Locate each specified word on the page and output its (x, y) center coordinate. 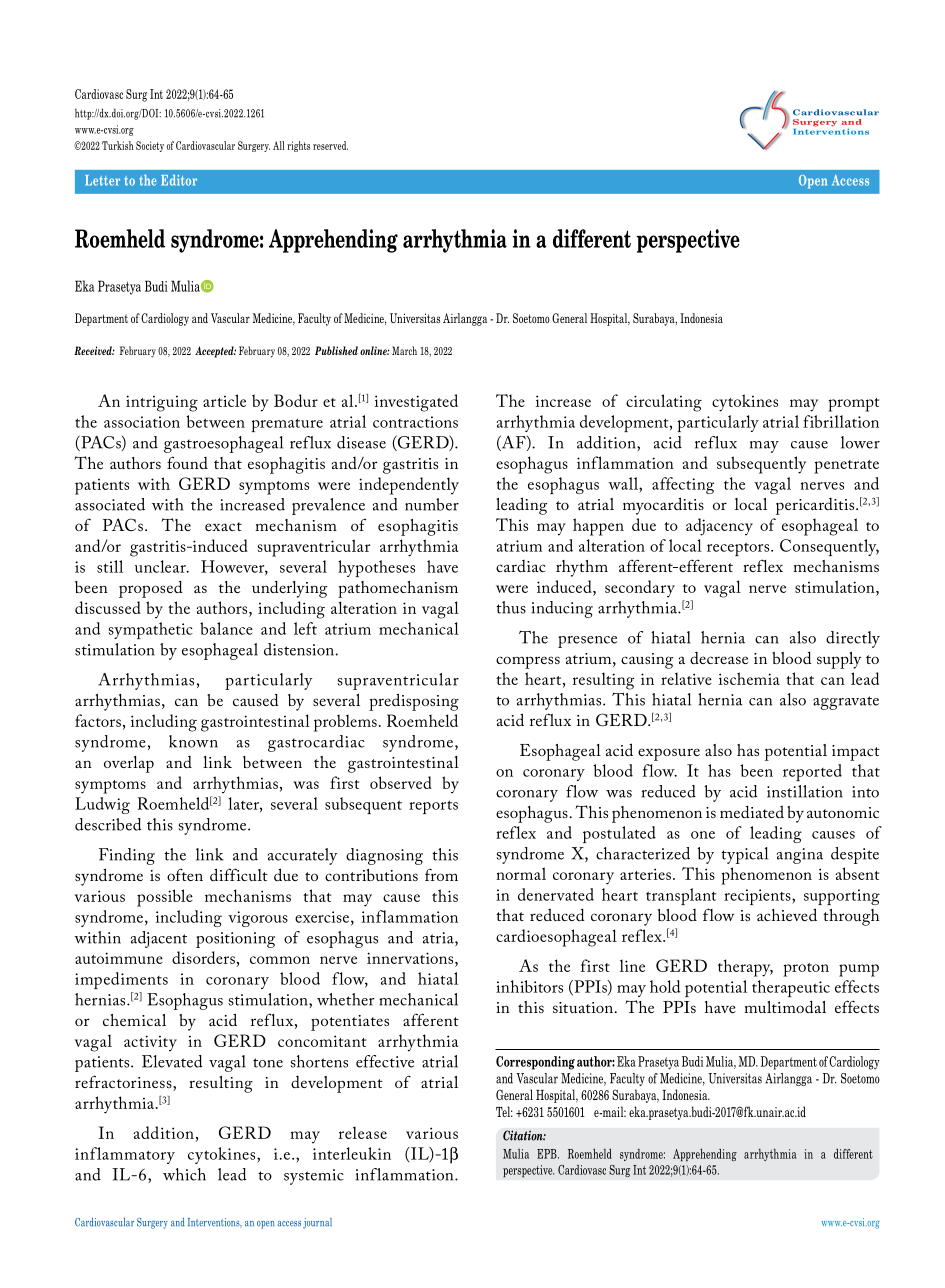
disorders (203, 957)
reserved (330, 145)
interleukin (352, 1153)
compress (528, 662)
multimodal (785, 1006)
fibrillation (841, 421)
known (193, 741)
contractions (415, 422)
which (184, 1174)
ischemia (749, 678)
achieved (787, 914)
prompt (853, 405)
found (187, 462)
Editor (179, 180)
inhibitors (529, 986)
